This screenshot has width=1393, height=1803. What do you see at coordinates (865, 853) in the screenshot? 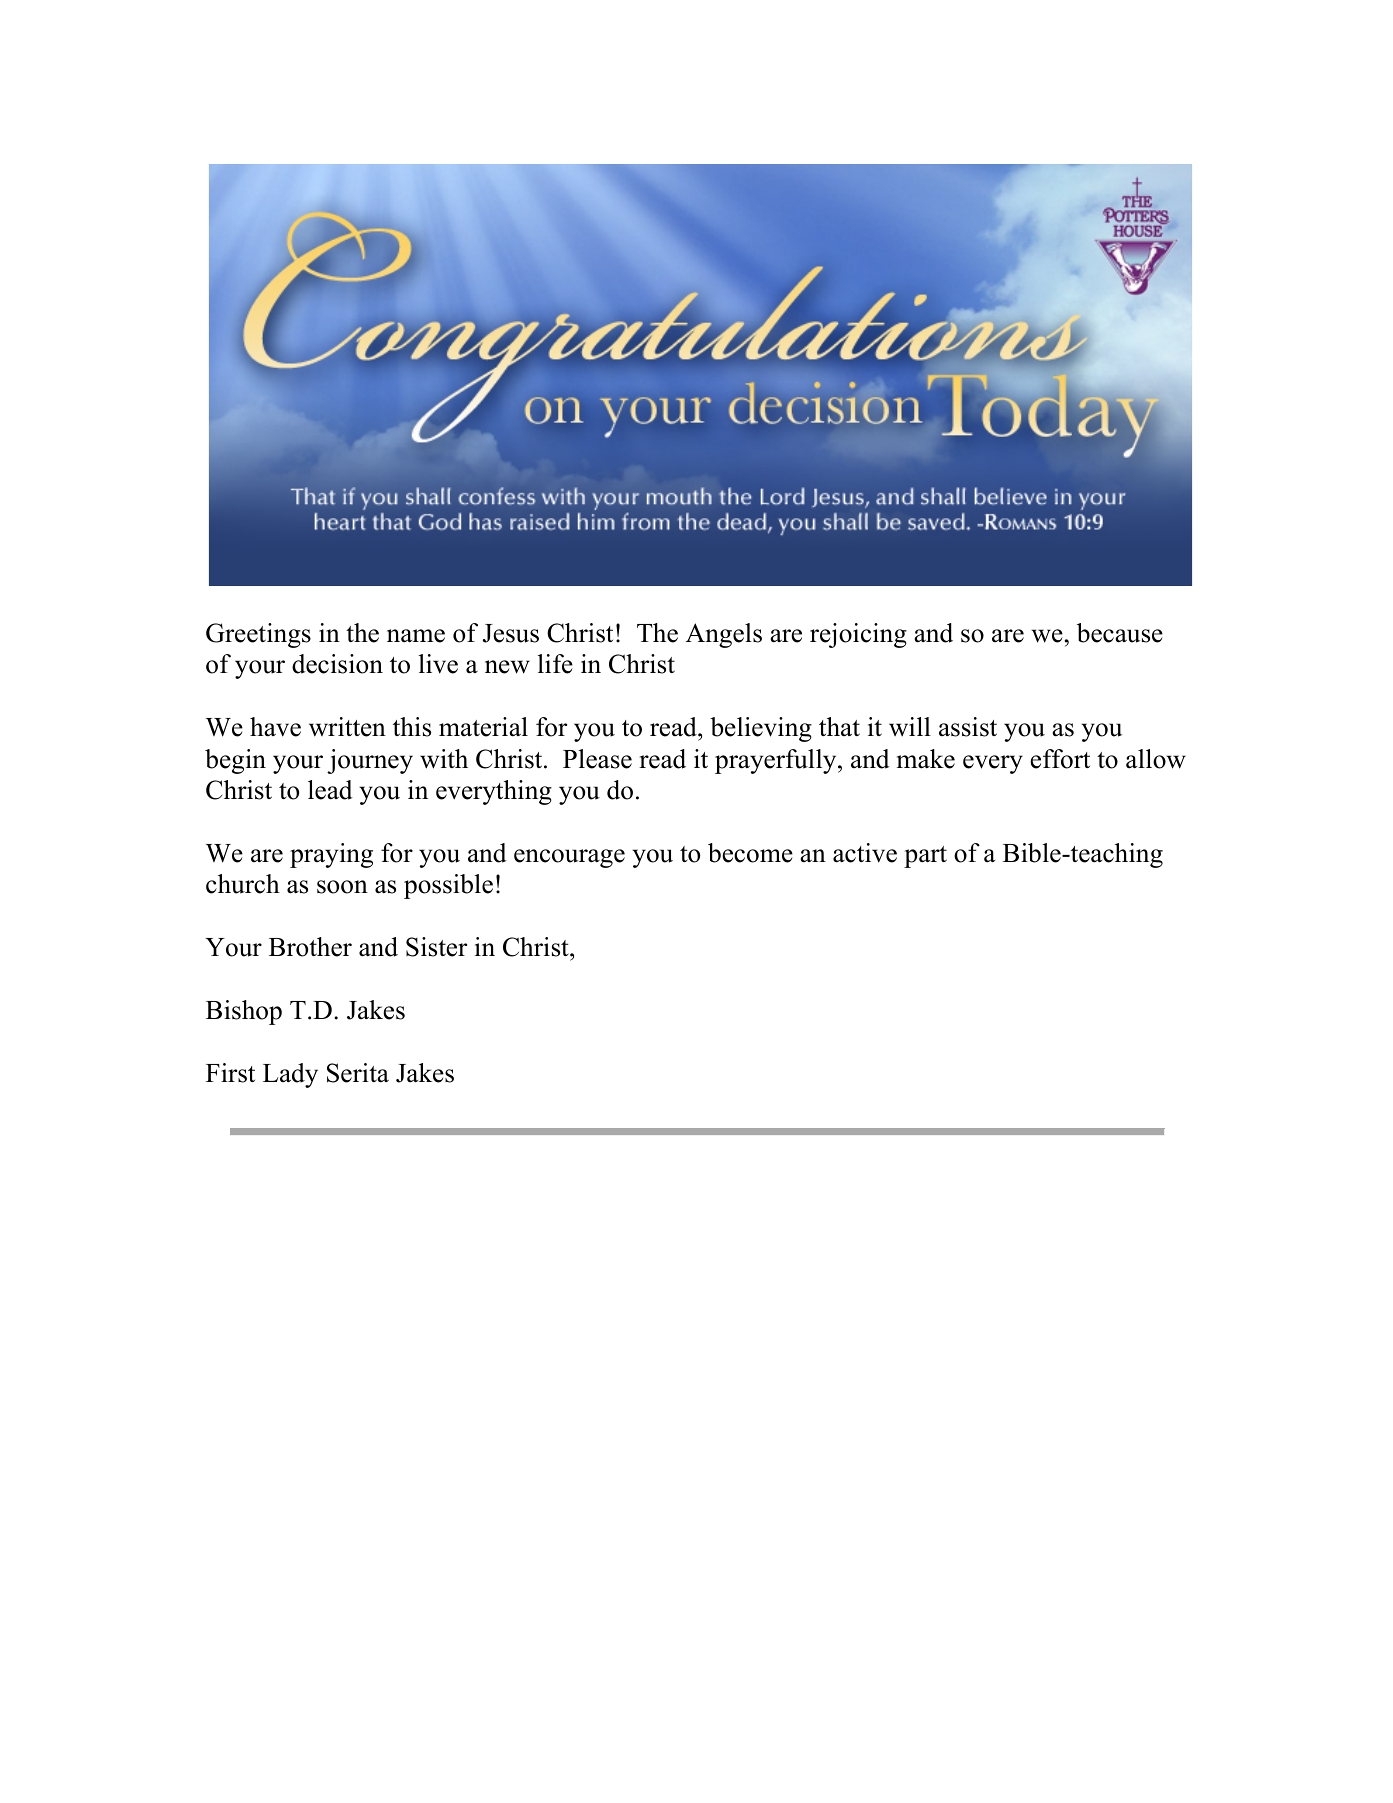
I see `active` at bounding box center [865, 853].
